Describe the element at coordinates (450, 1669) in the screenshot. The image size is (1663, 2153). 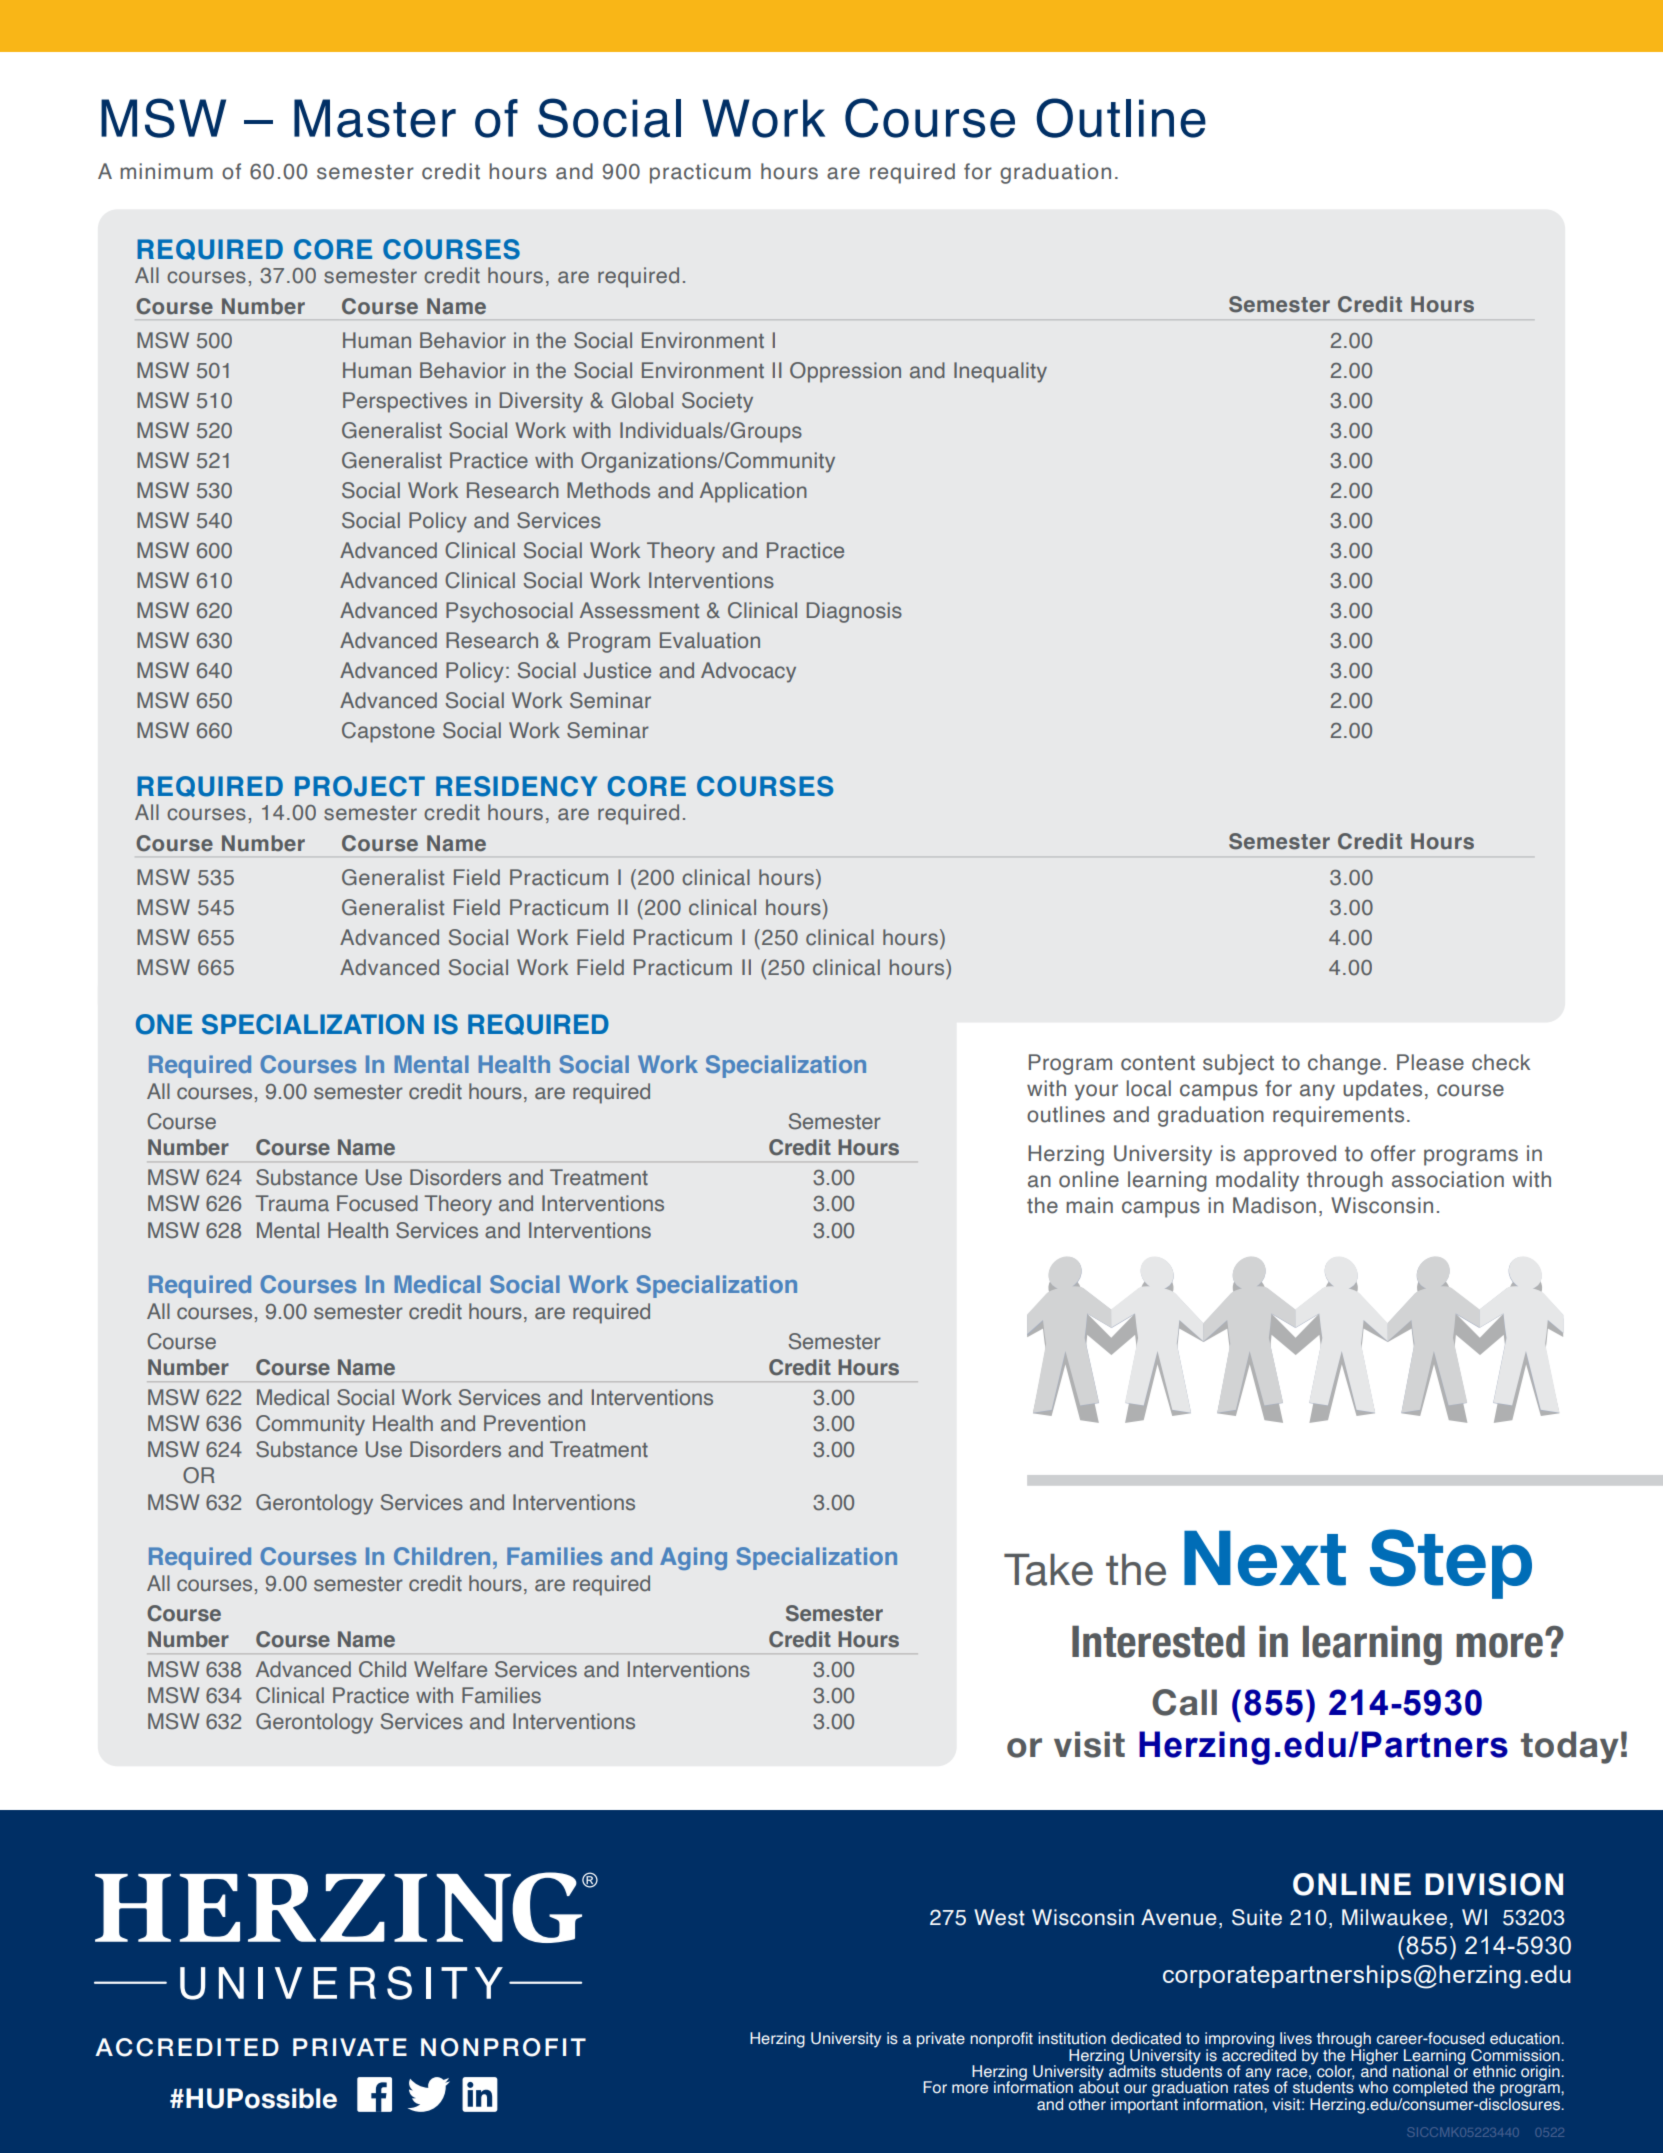
I see `Welfare` at that location.
